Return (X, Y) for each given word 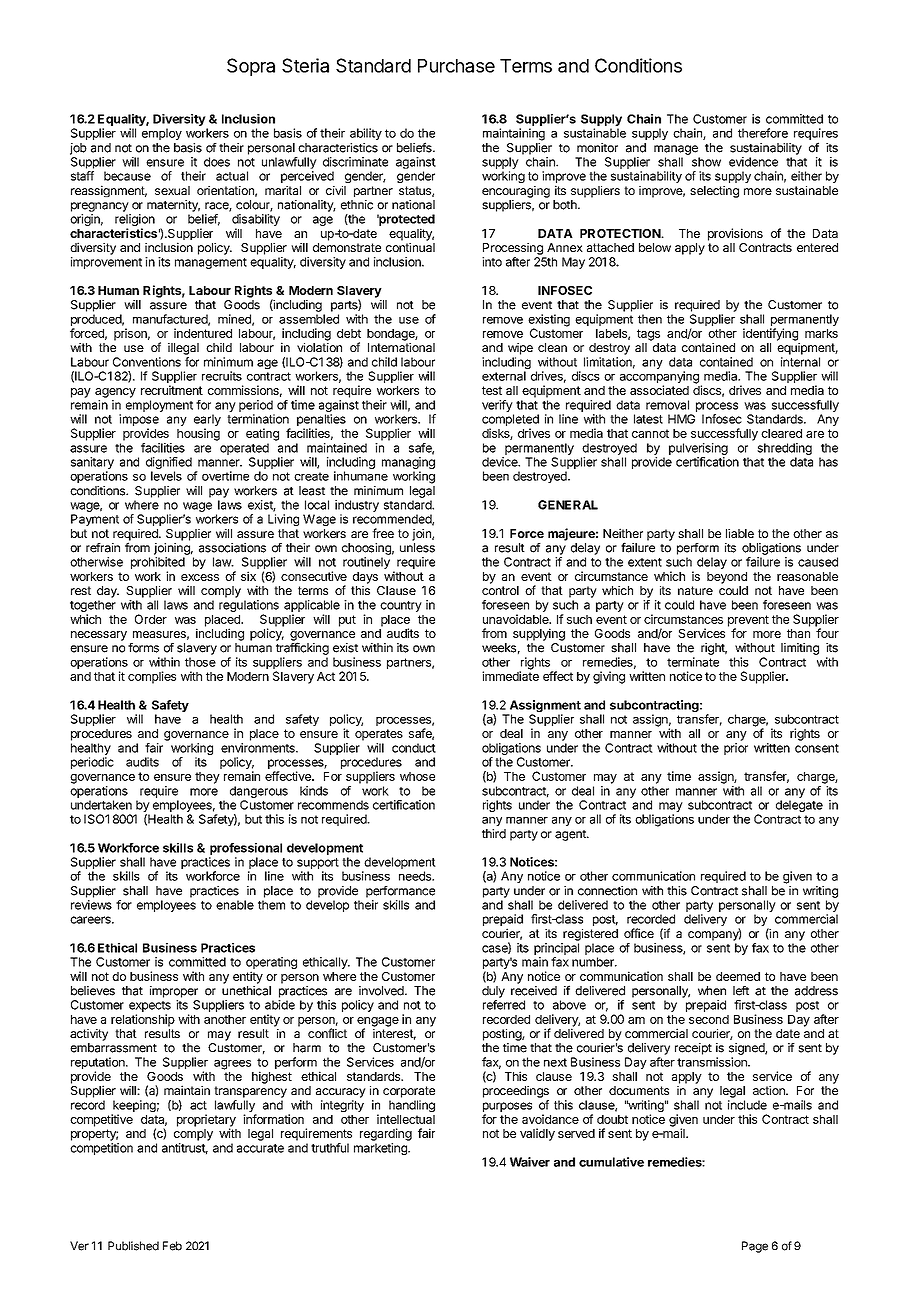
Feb (172, 1246)
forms (143, 648)
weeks (499, 648)
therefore (763, 133)
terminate (693, 662)
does (217, 162)
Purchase (456, 66)
